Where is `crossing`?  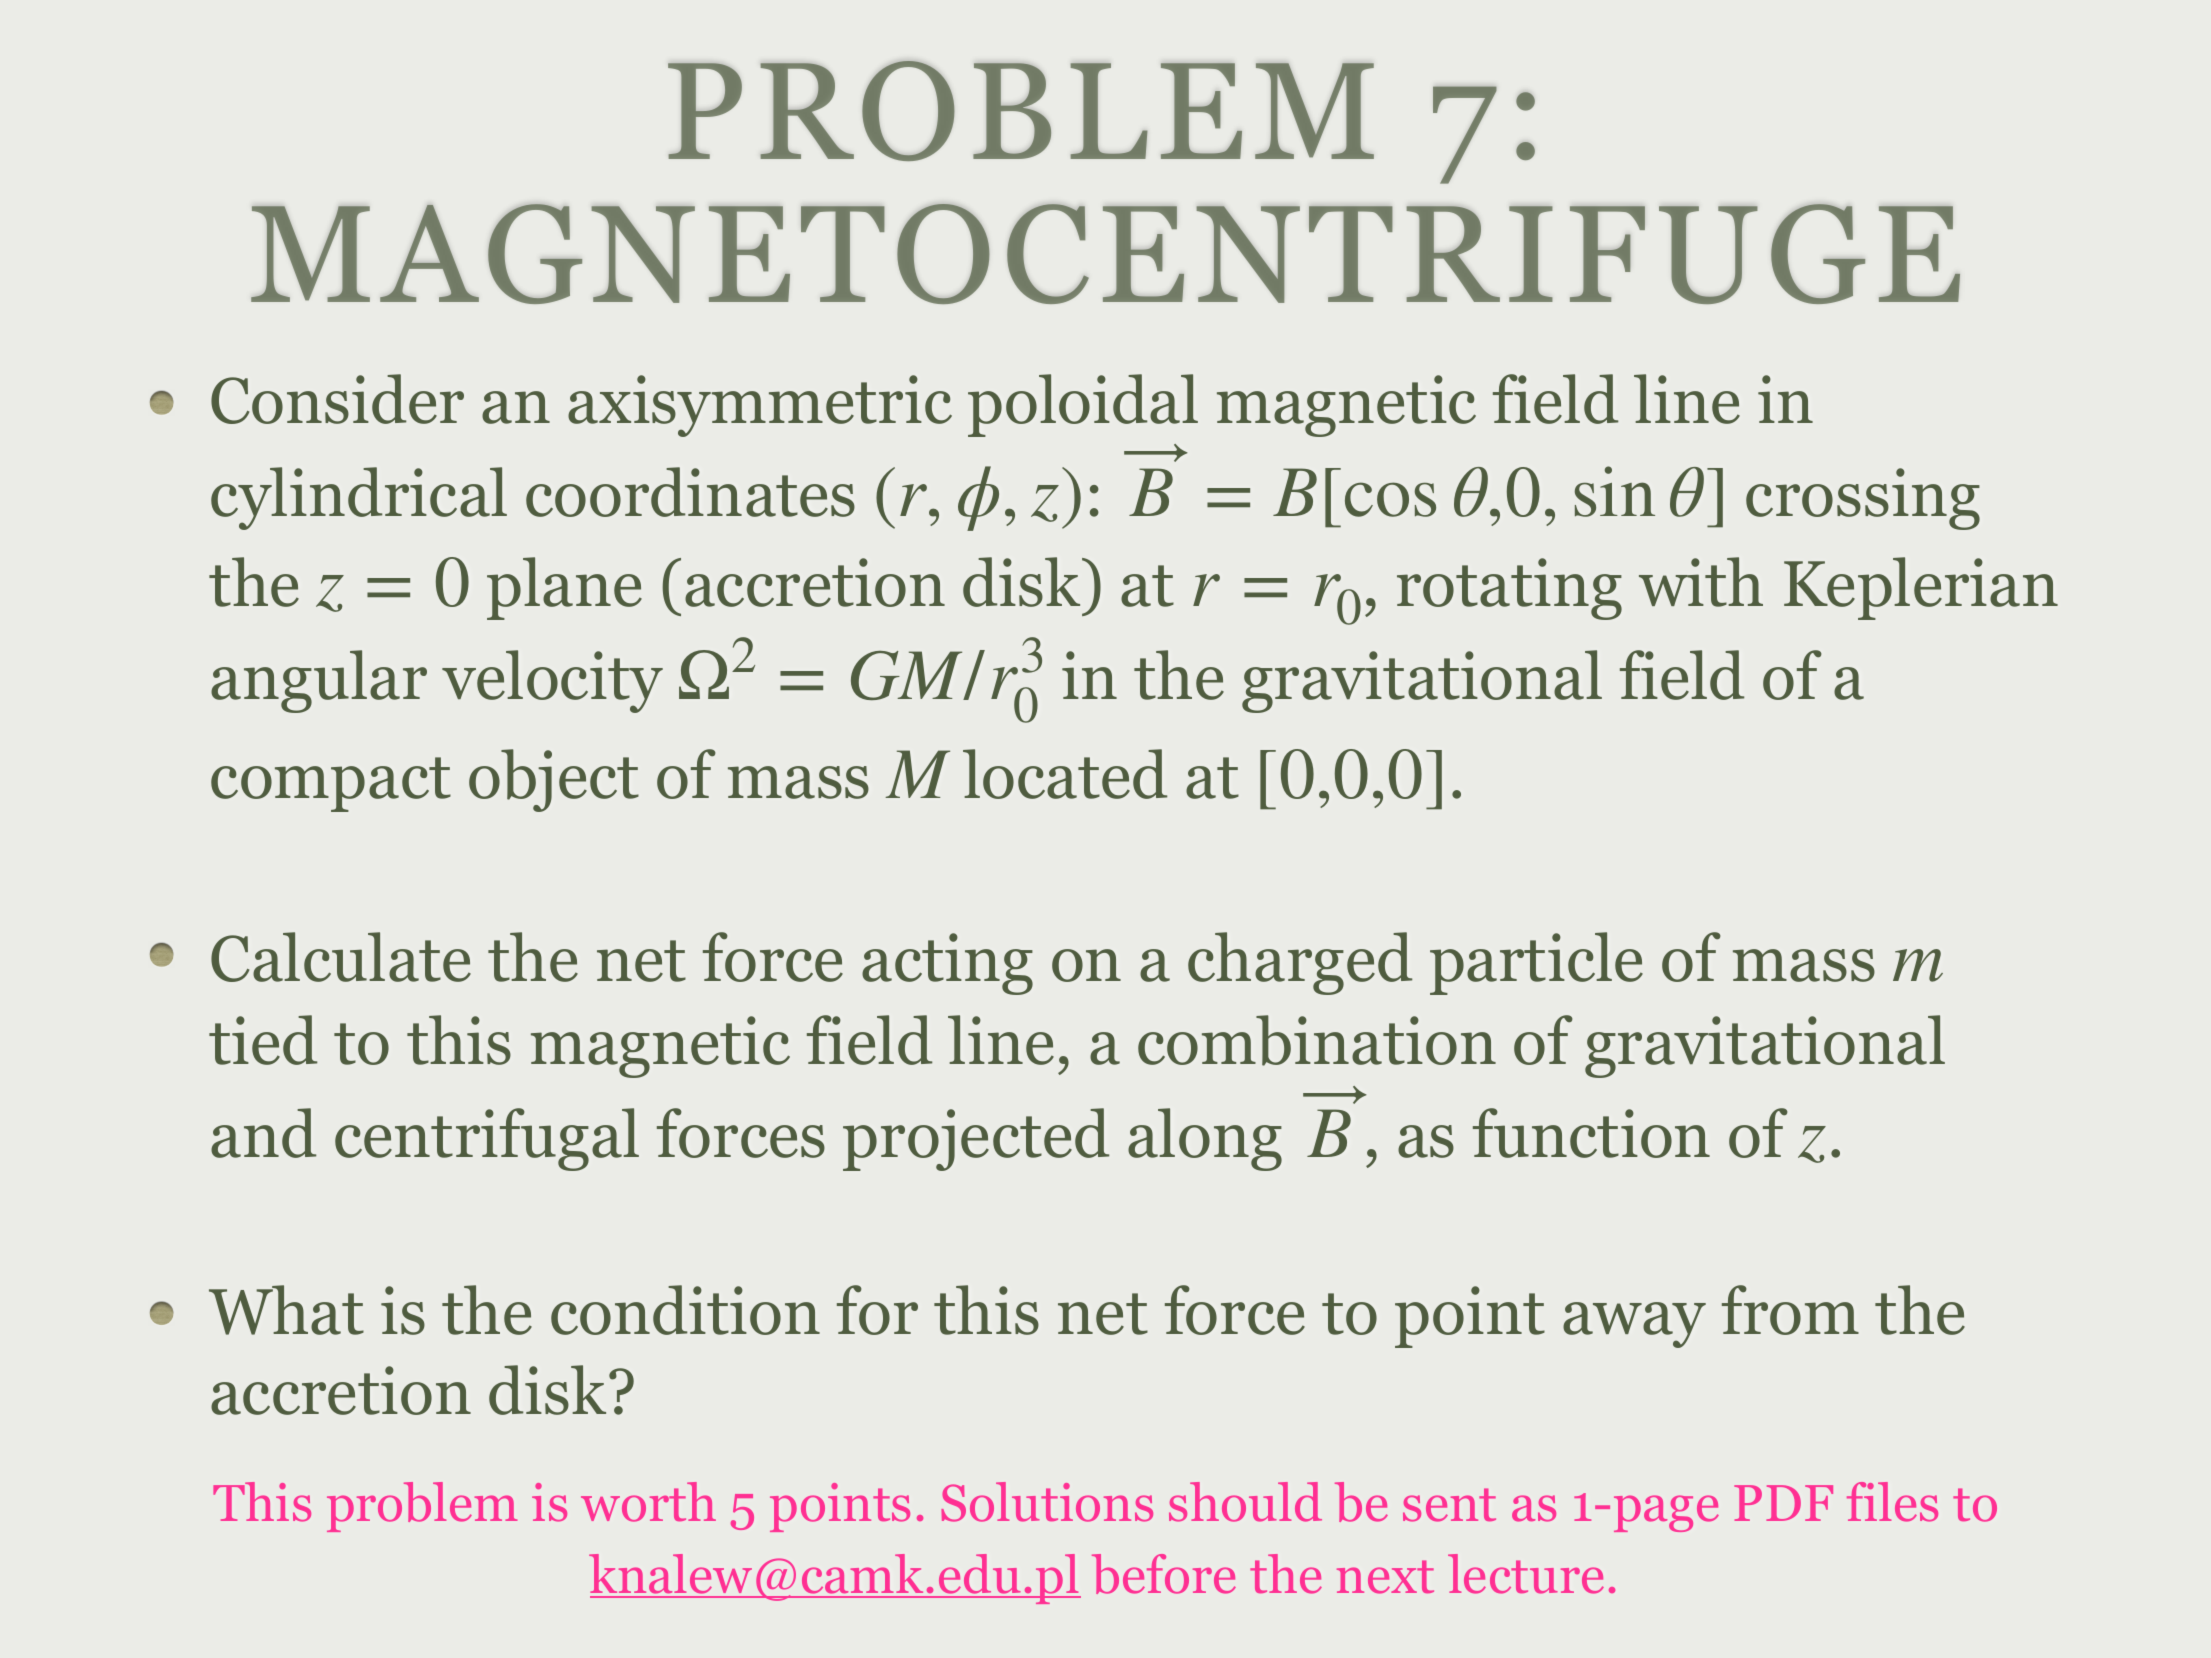
crossing is located at coordinates (1863, 499).
